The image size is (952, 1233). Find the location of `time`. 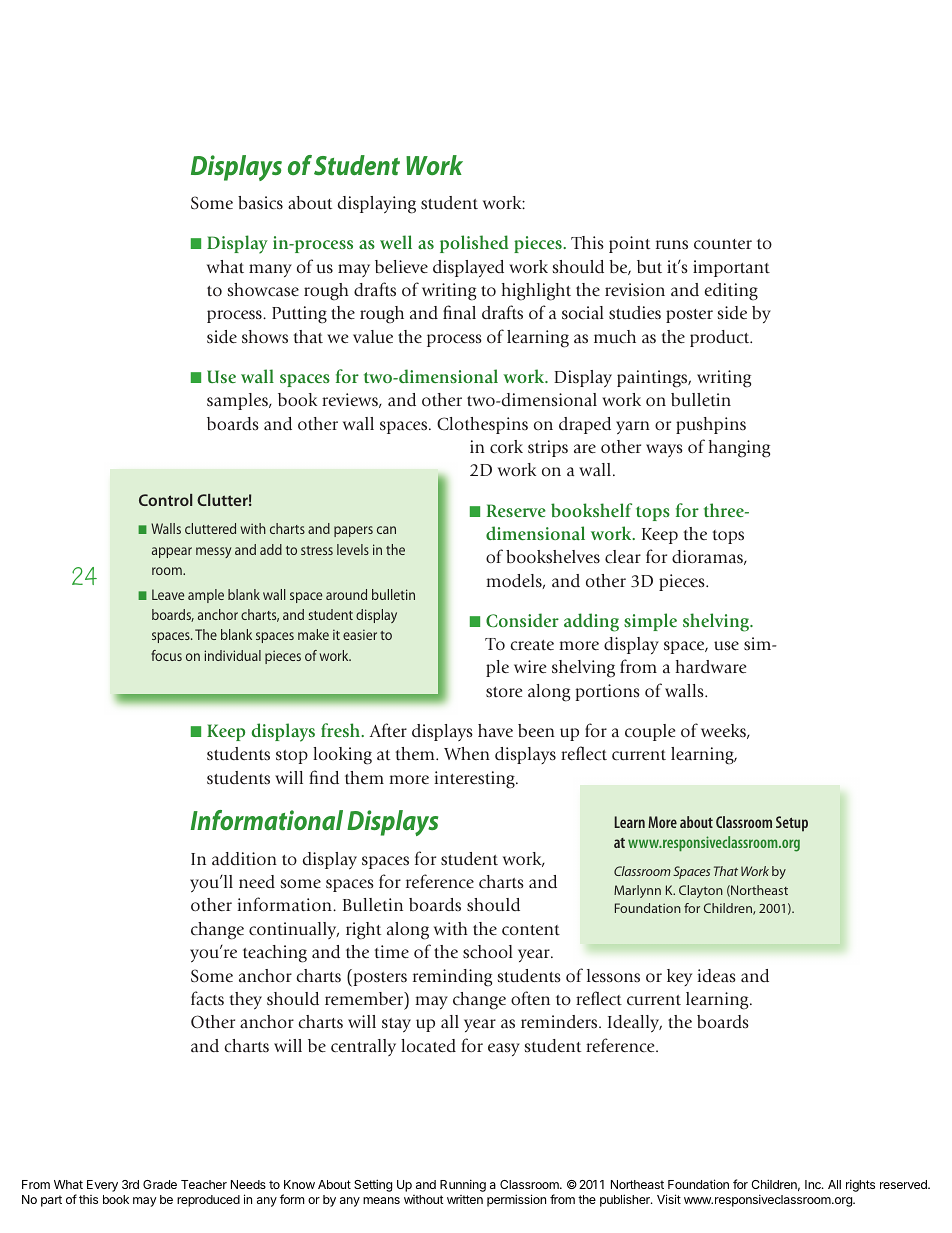

time is located at coordinates (391, 952).
